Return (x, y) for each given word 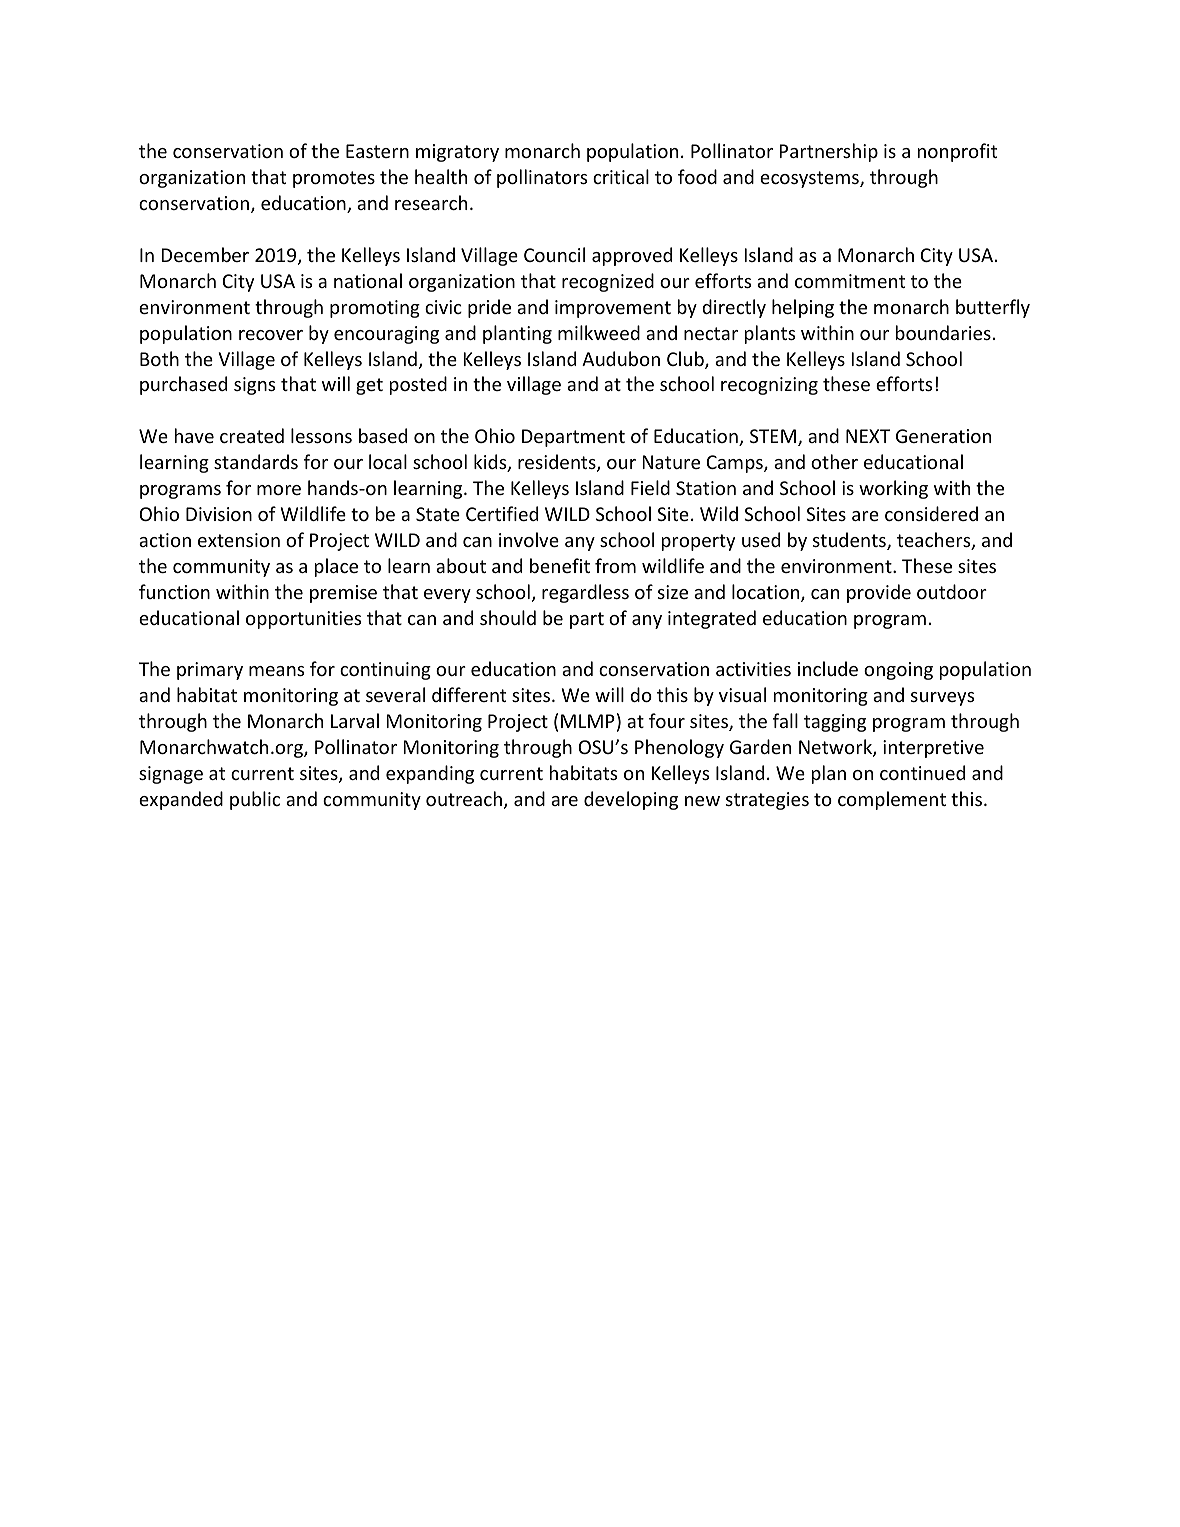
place (336, 567)
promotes (334, 179)
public (255, 800)
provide (879, 593)
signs (254, 386)
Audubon (621, 358)
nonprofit (957, 152)
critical (621, 176)
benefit (560, 565)
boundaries (943, 332)
